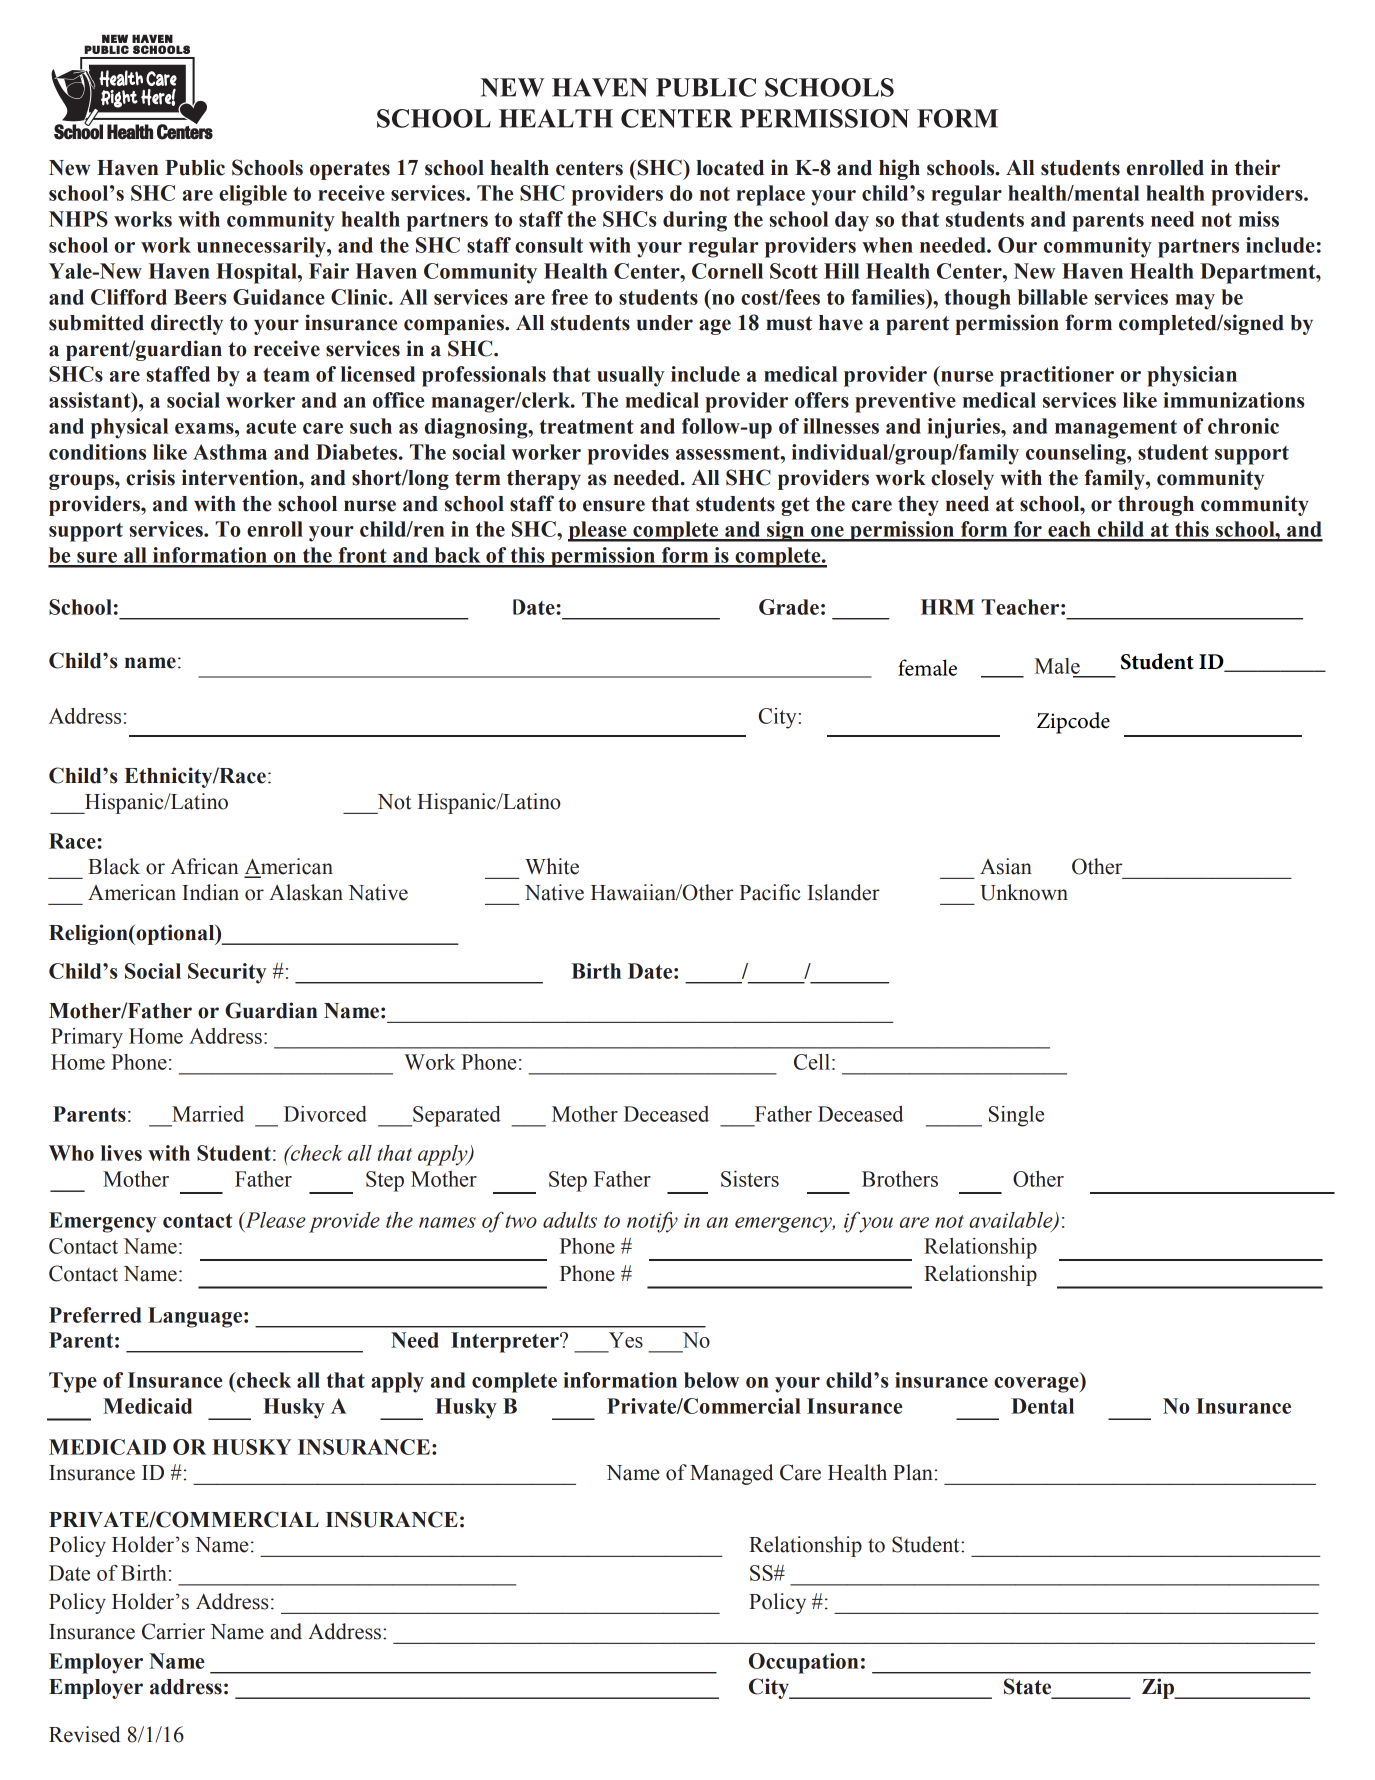  Describe the element at coordinates (1016, 1116) in the screenshot. I see `Single` at that location.
